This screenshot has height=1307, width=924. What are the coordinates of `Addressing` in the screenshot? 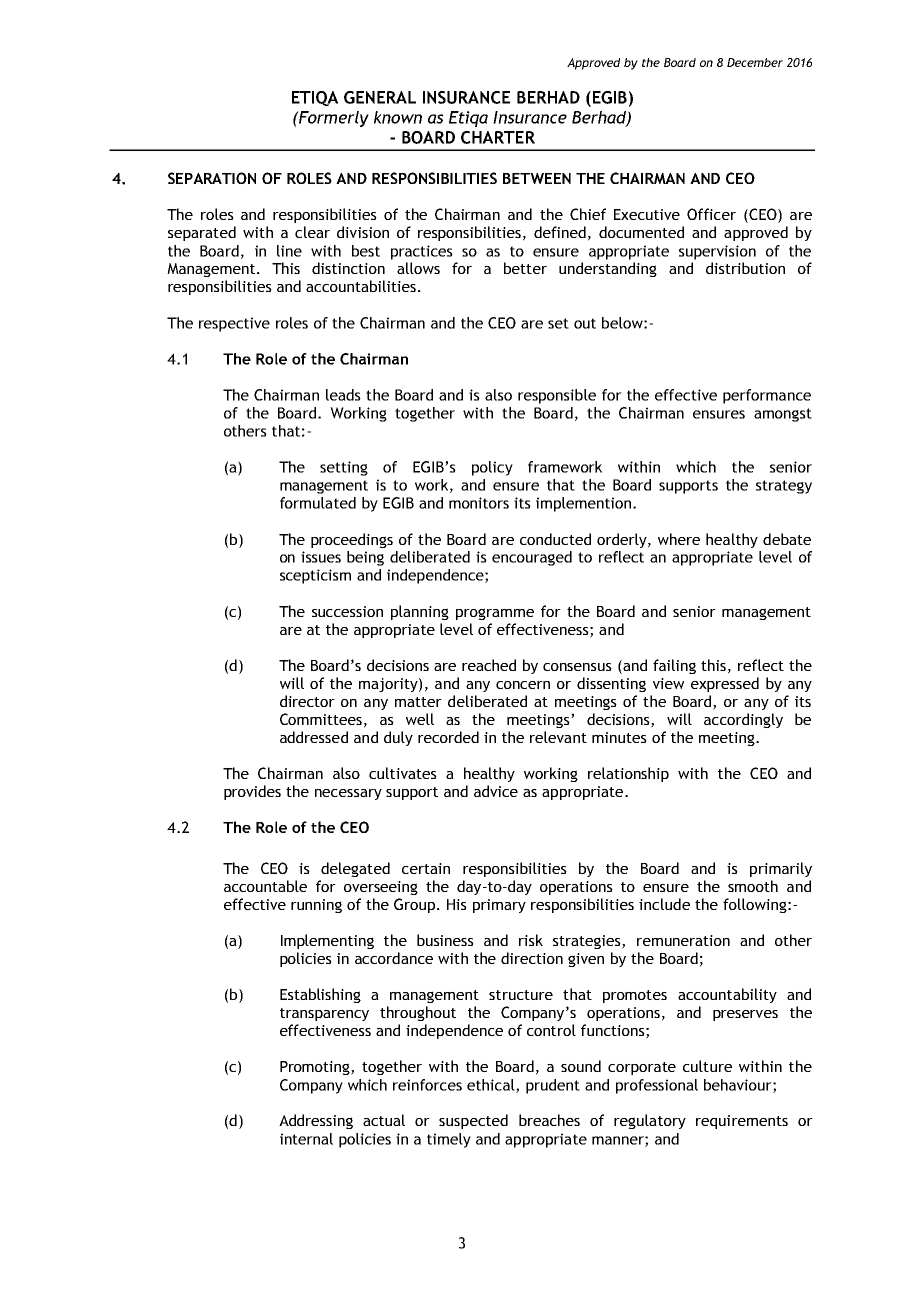 It's located at (316, 1121).
